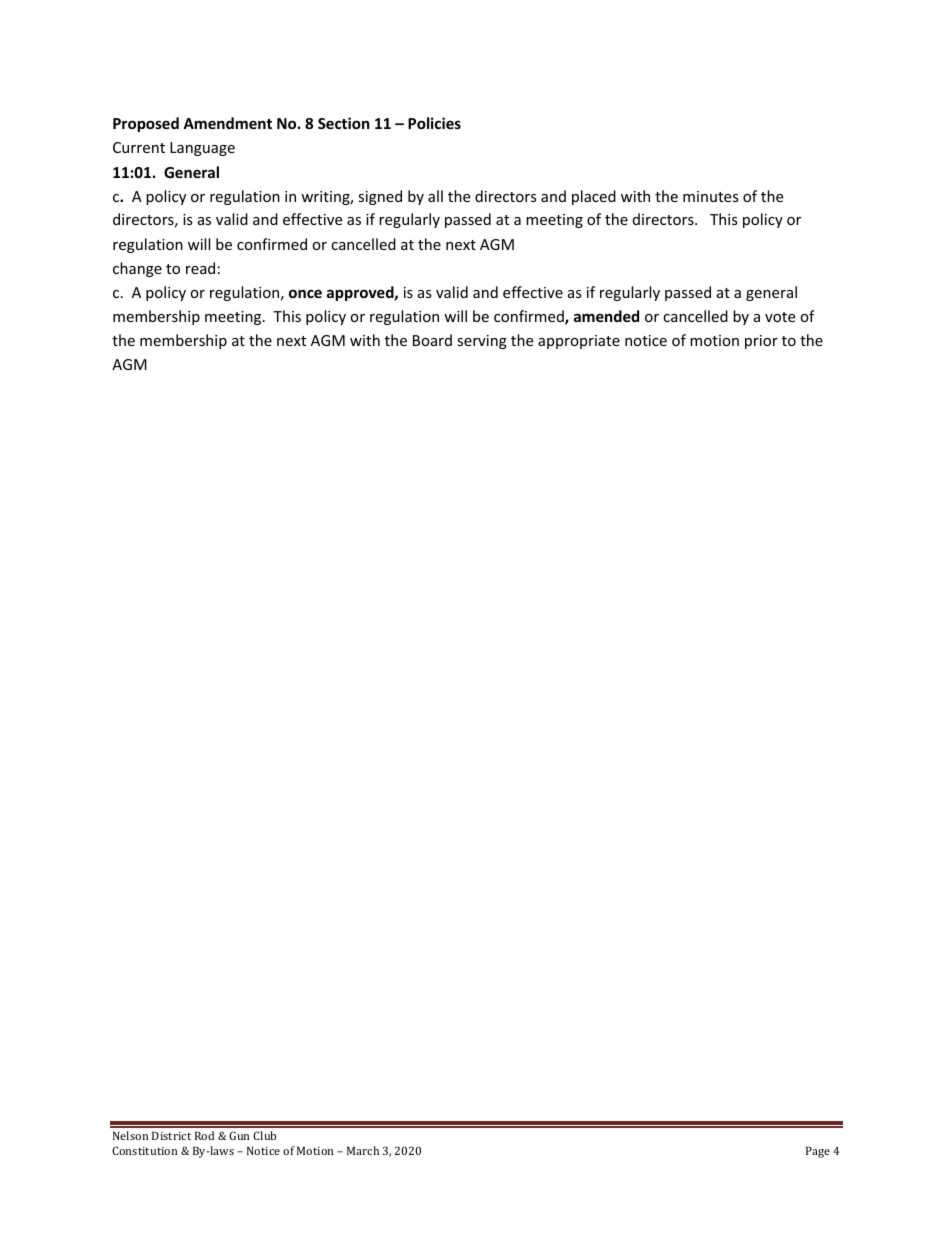 The image size is (952, 1233). I want to click on Page, so click(818, 1152).
